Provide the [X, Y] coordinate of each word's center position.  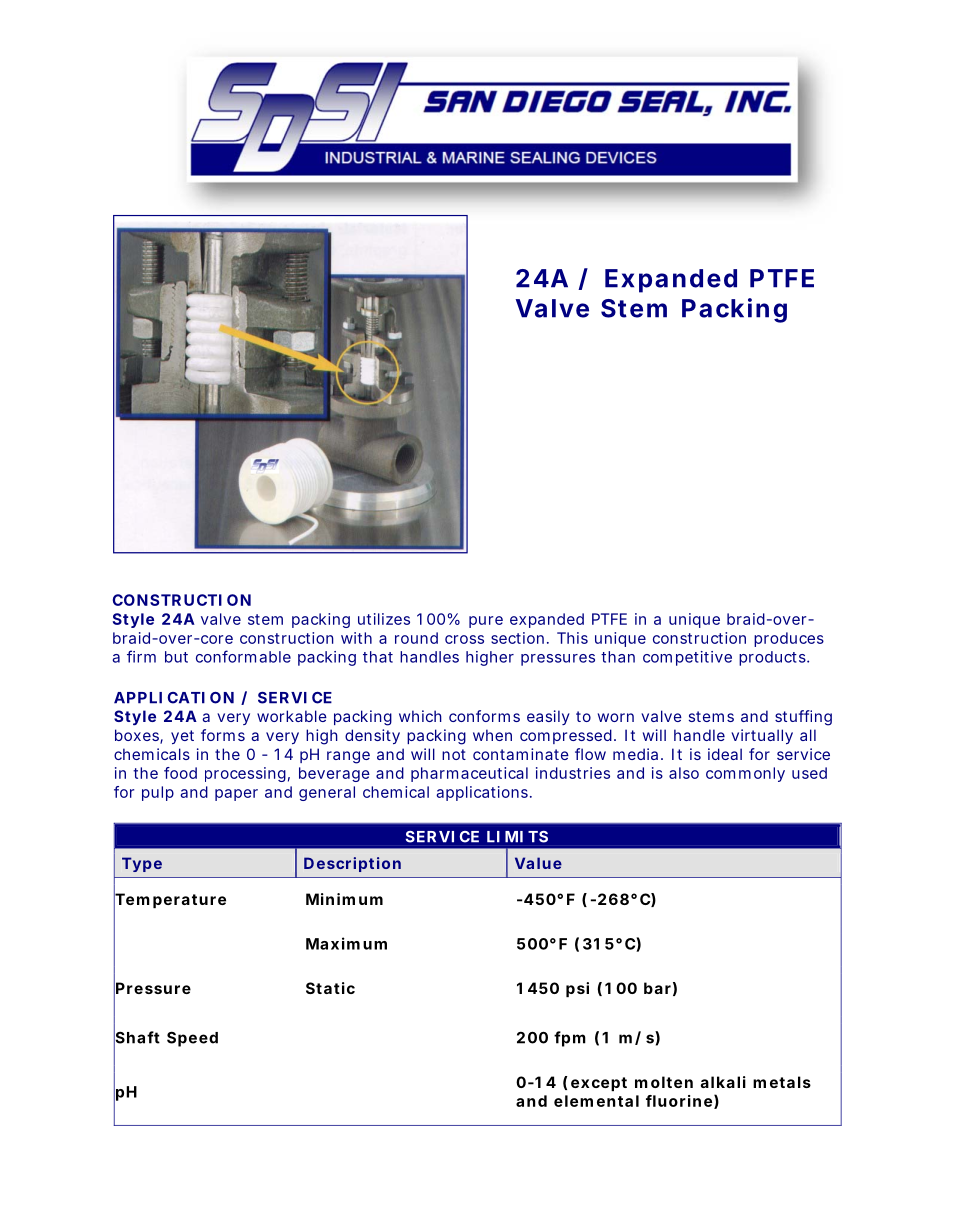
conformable [243, 656]
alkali [723, 1082]
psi [577, 989]
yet [182, 737]
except [599, 1084]
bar [657, 988]
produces [789, 639]
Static [330, 988]
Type [142, 864]
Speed [192, 1039]
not [454, 754]
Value [538, 863]
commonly [745, 774]
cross [464, 639]
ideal [725, 754]
